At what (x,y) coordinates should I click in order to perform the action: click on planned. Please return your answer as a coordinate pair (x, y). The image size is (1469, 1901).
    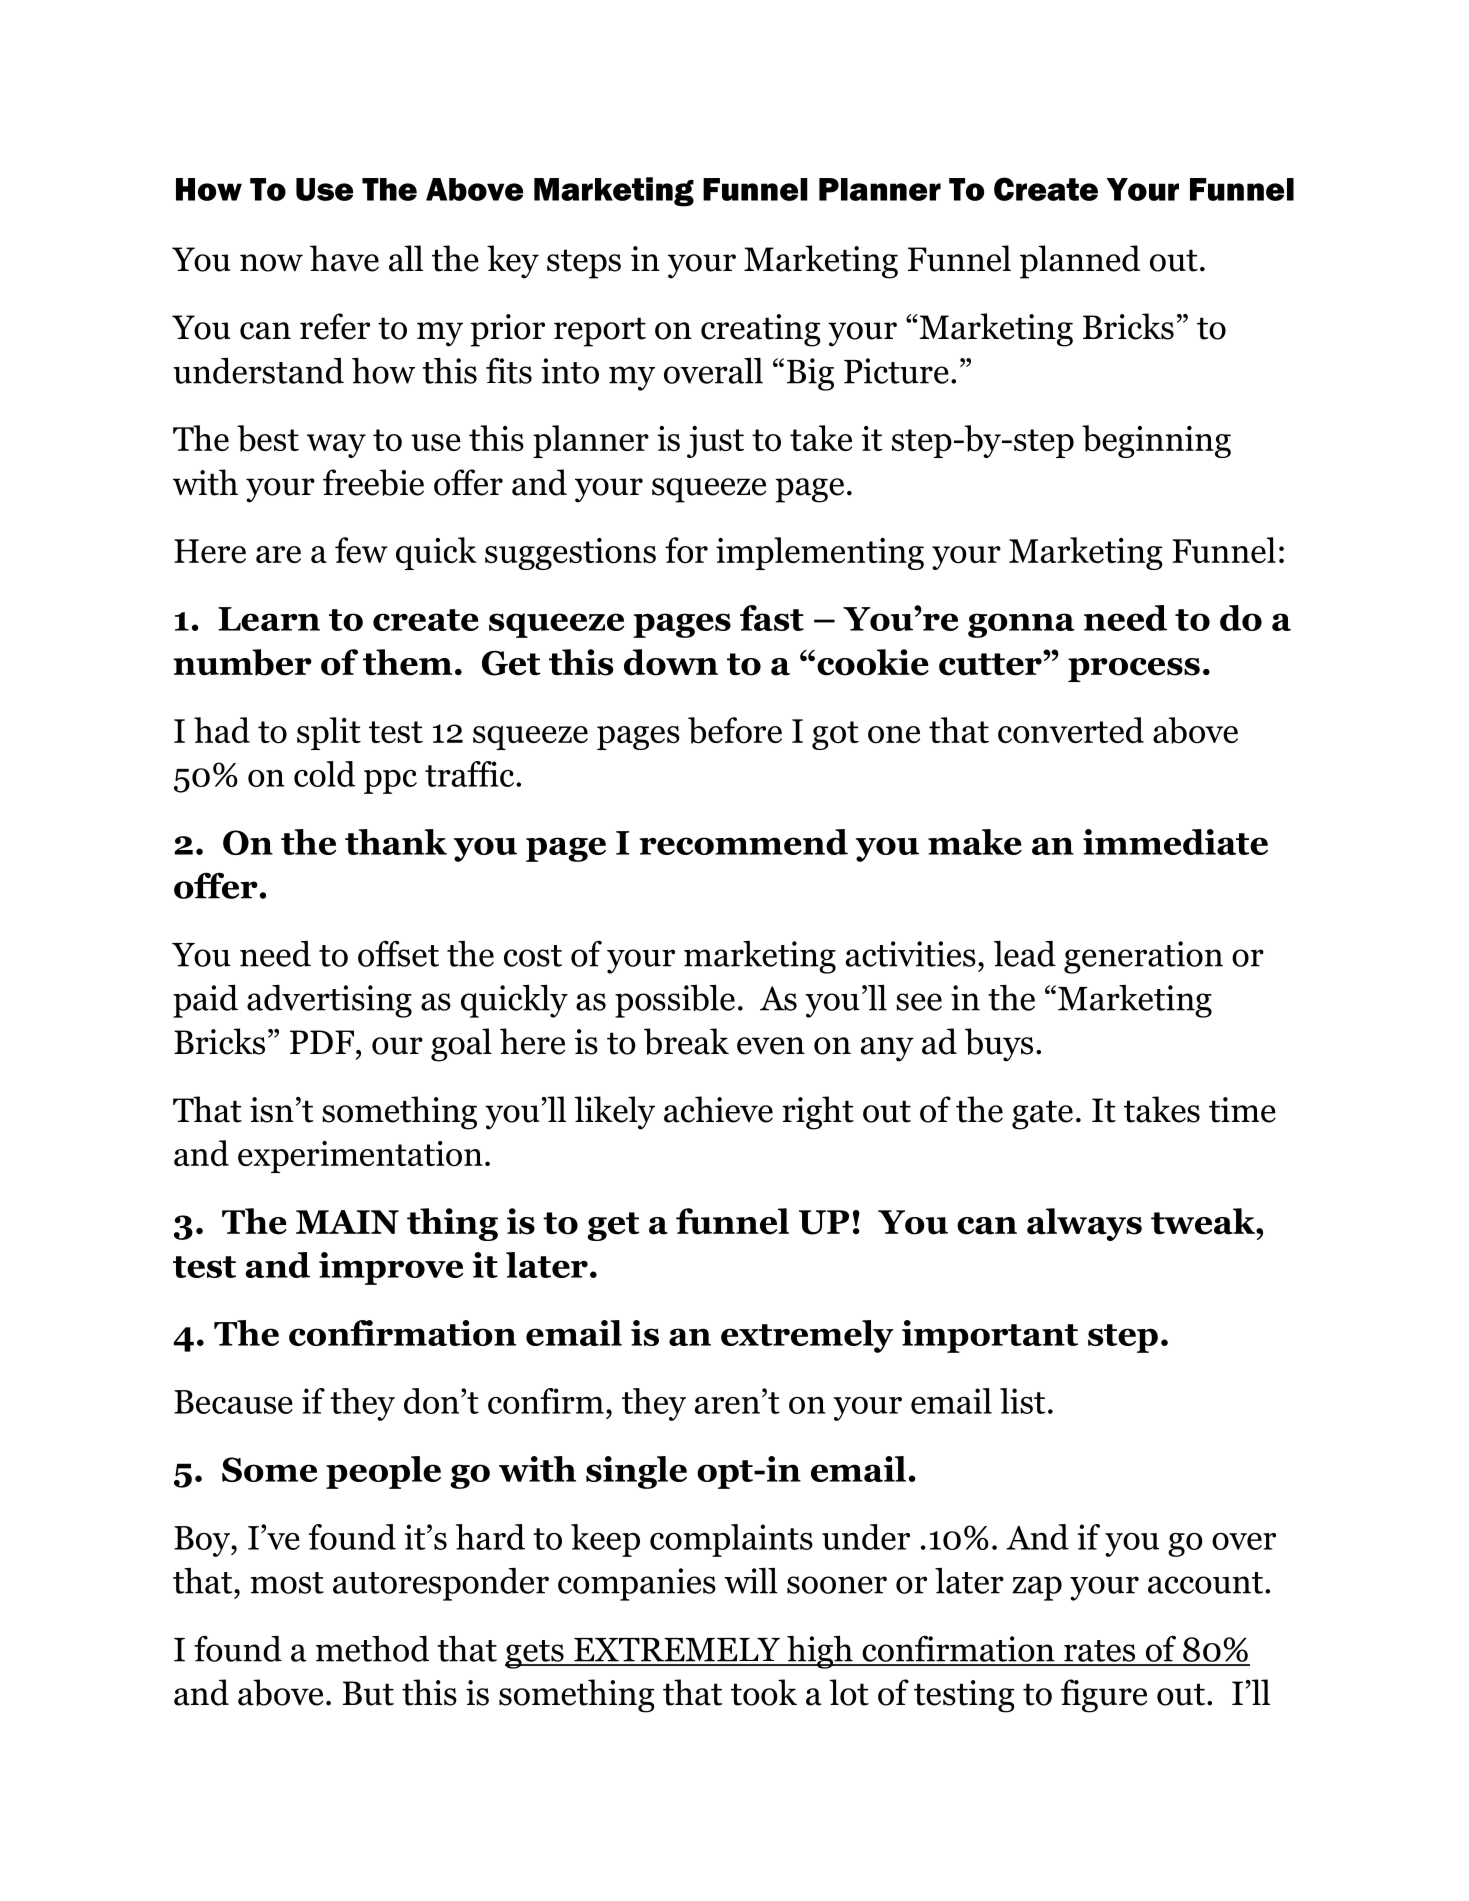
    Looking at the image, I should click on (1080, 262).
